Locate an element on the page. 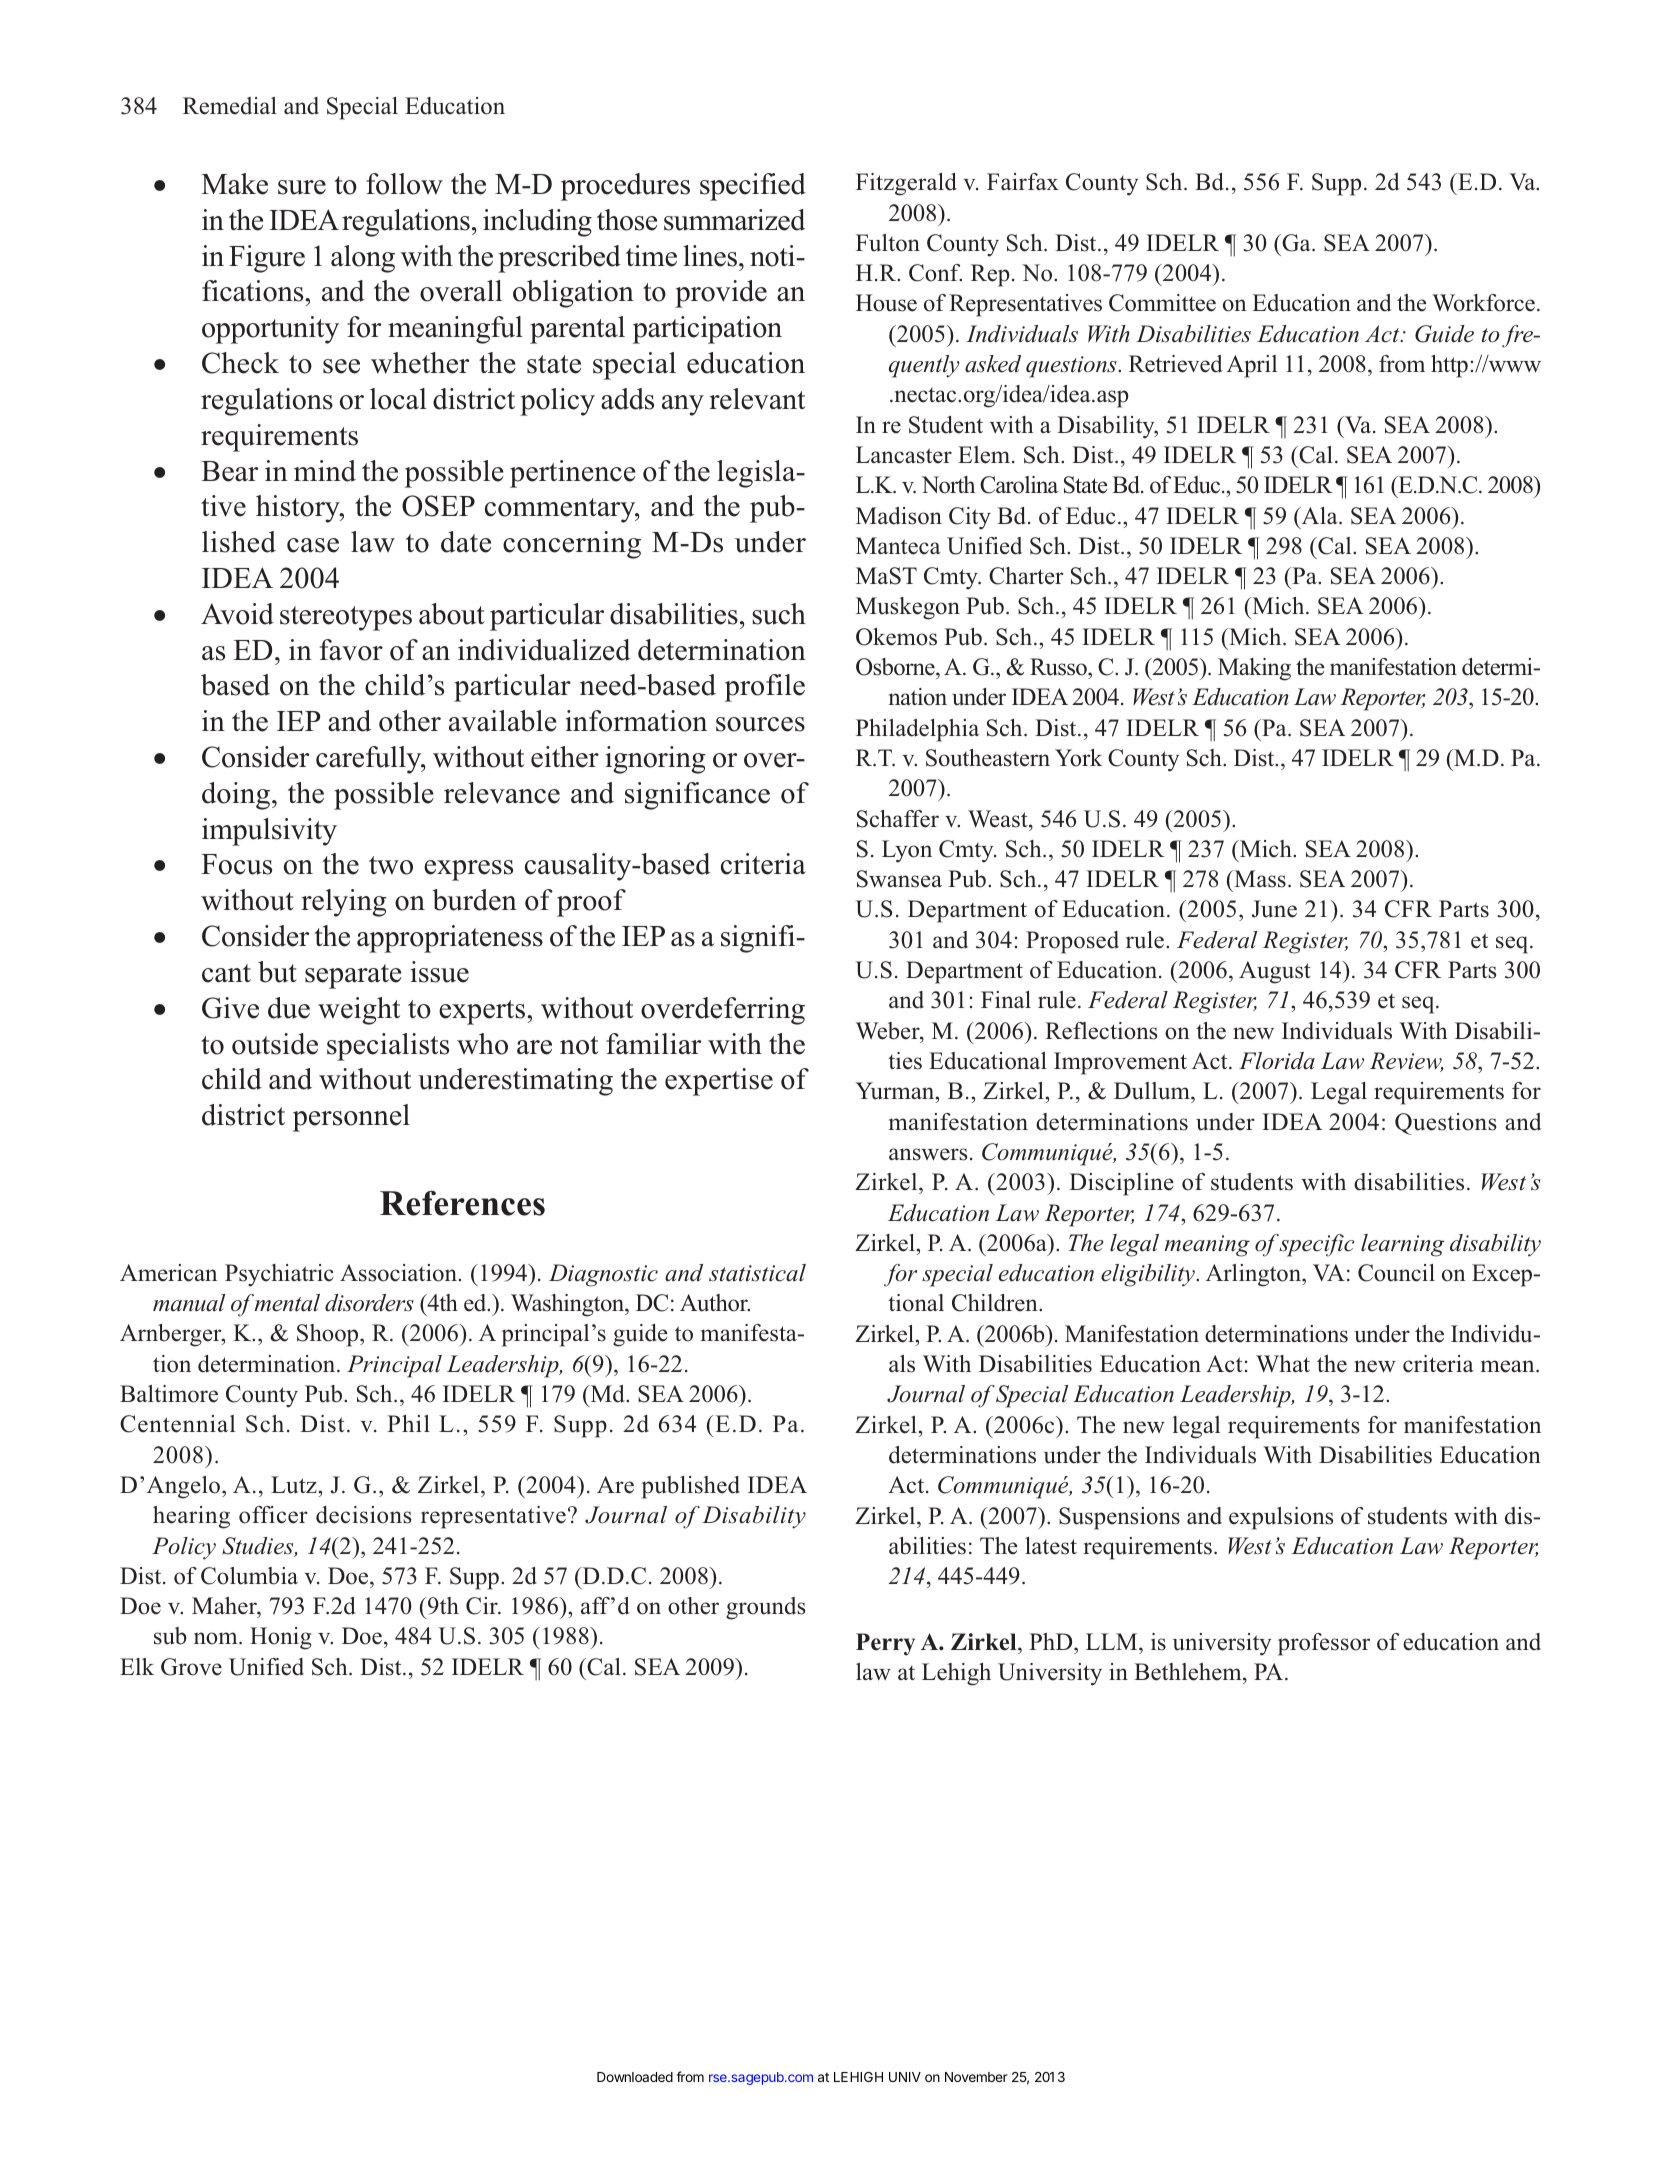  expertise is located at coordinates (719, 1082).
